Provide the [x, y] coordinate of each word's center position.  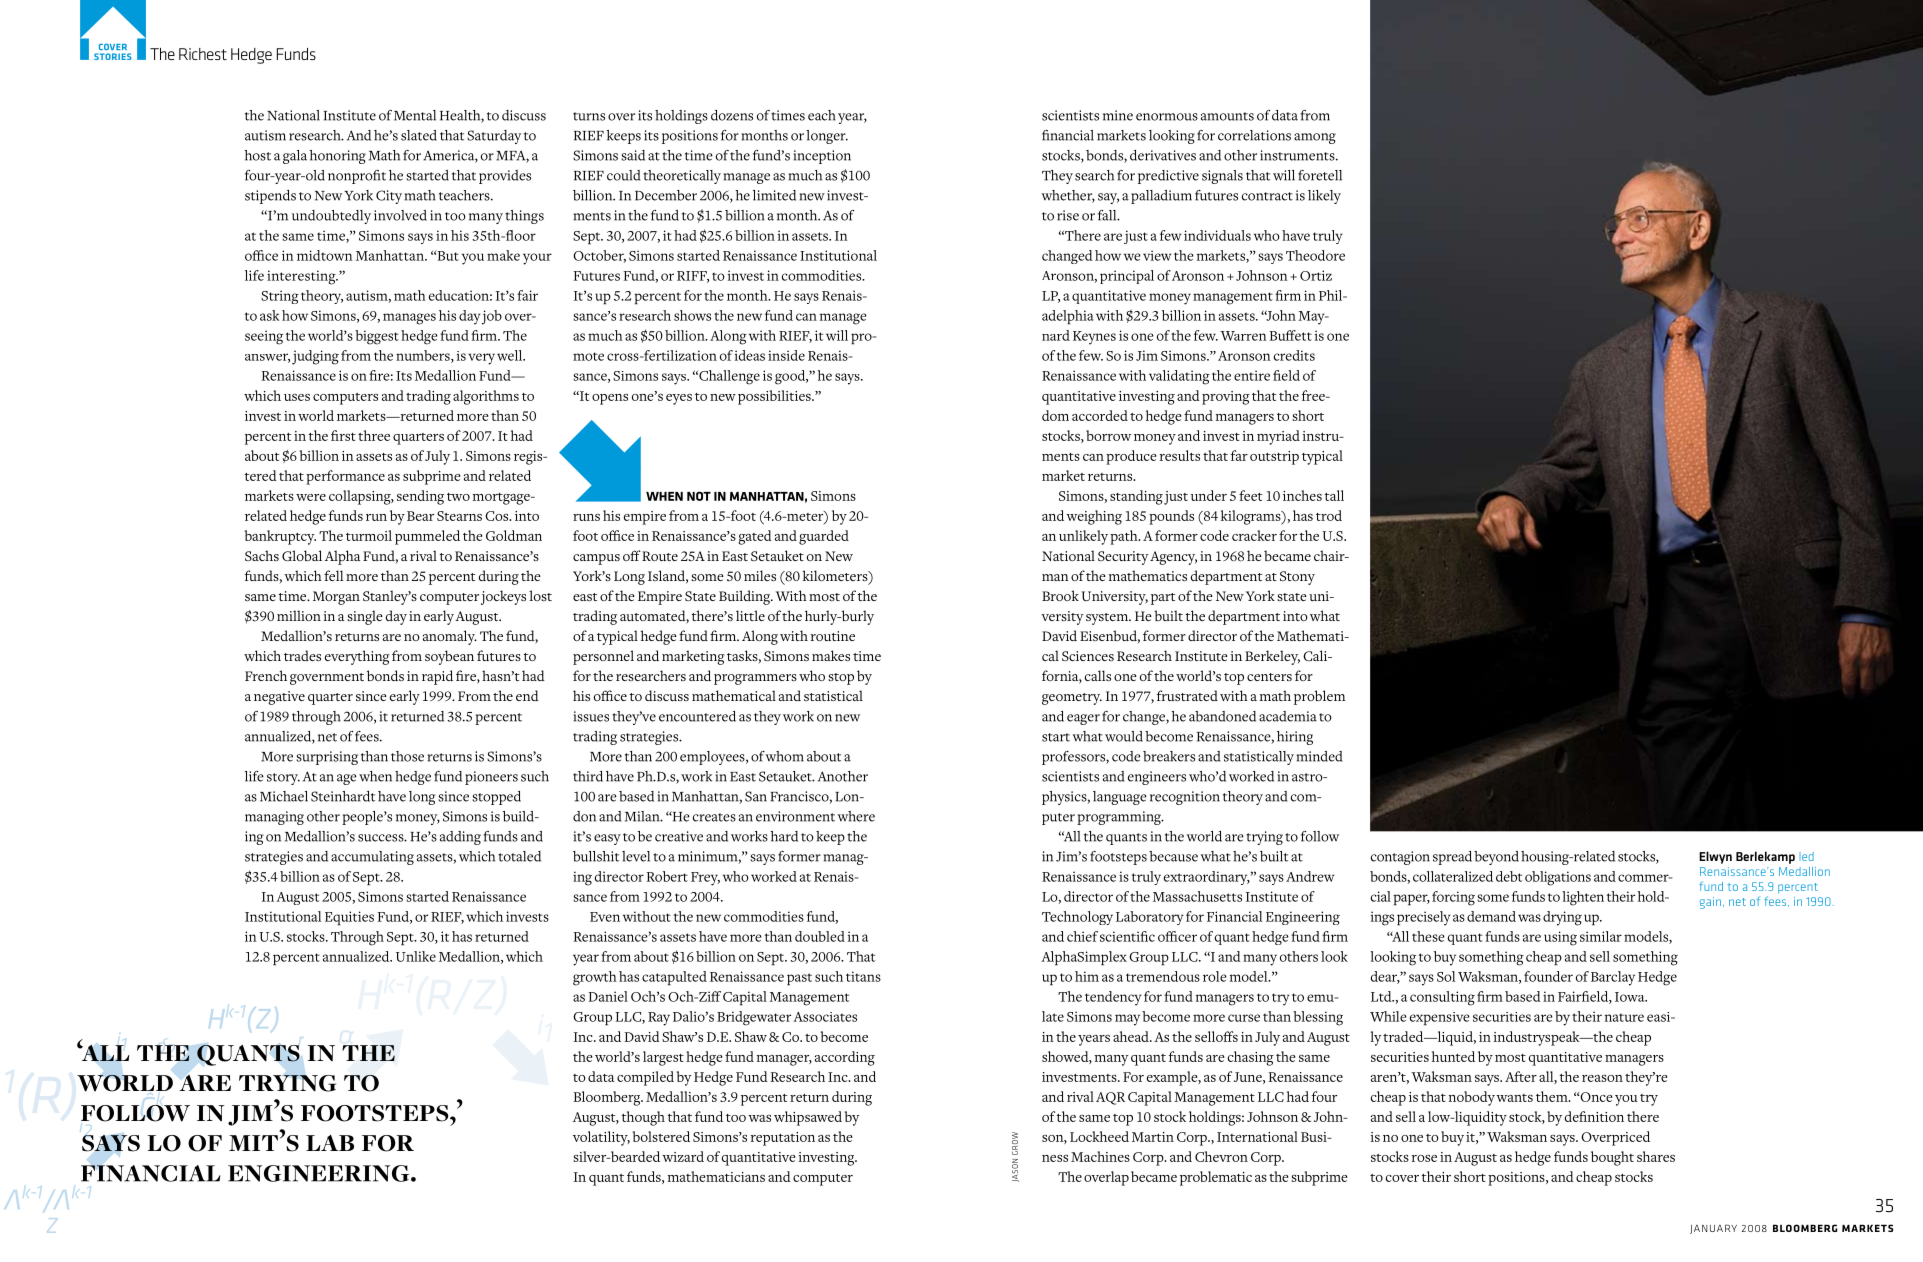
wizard [683, 1156]
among [1315, 138]
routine [833, 636]
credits [1294, 355]
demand [1491, 916]
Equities [349, 918]
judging [315, 357]
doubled [820, 936]
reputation [783, 1139]
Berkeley [1272, 657]
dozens [732, 115]
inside [786, 355]
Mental [415, 115]
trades [302, 655]
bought [1612, 1158]
